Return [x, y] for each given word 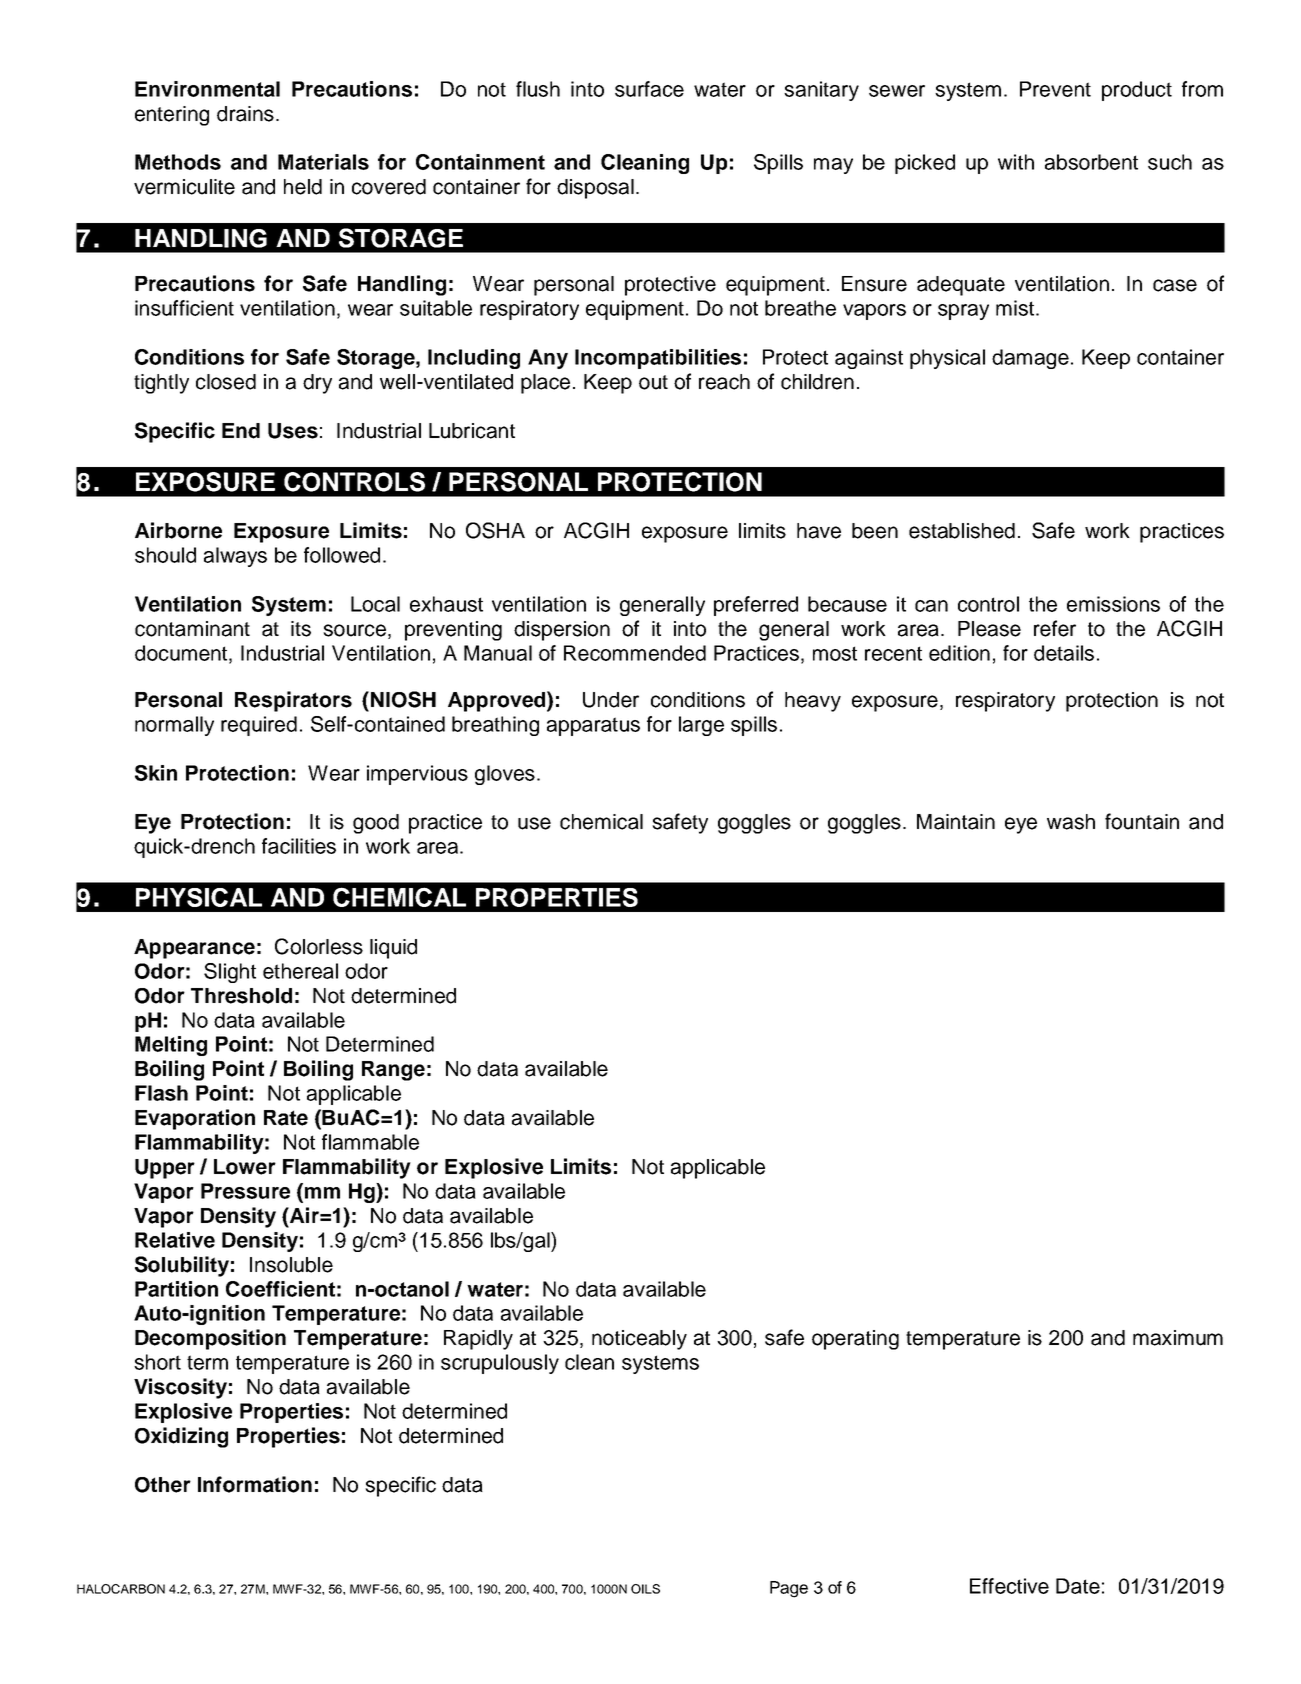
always [235, 557]
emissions [1113, 604]
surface [649, 89]
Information [255, 1484]
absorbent [1091, 162]
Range [393, 1071]
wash [1071, 822]
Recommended [635, 653]
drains [245, 114]
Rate [286, 1118]
